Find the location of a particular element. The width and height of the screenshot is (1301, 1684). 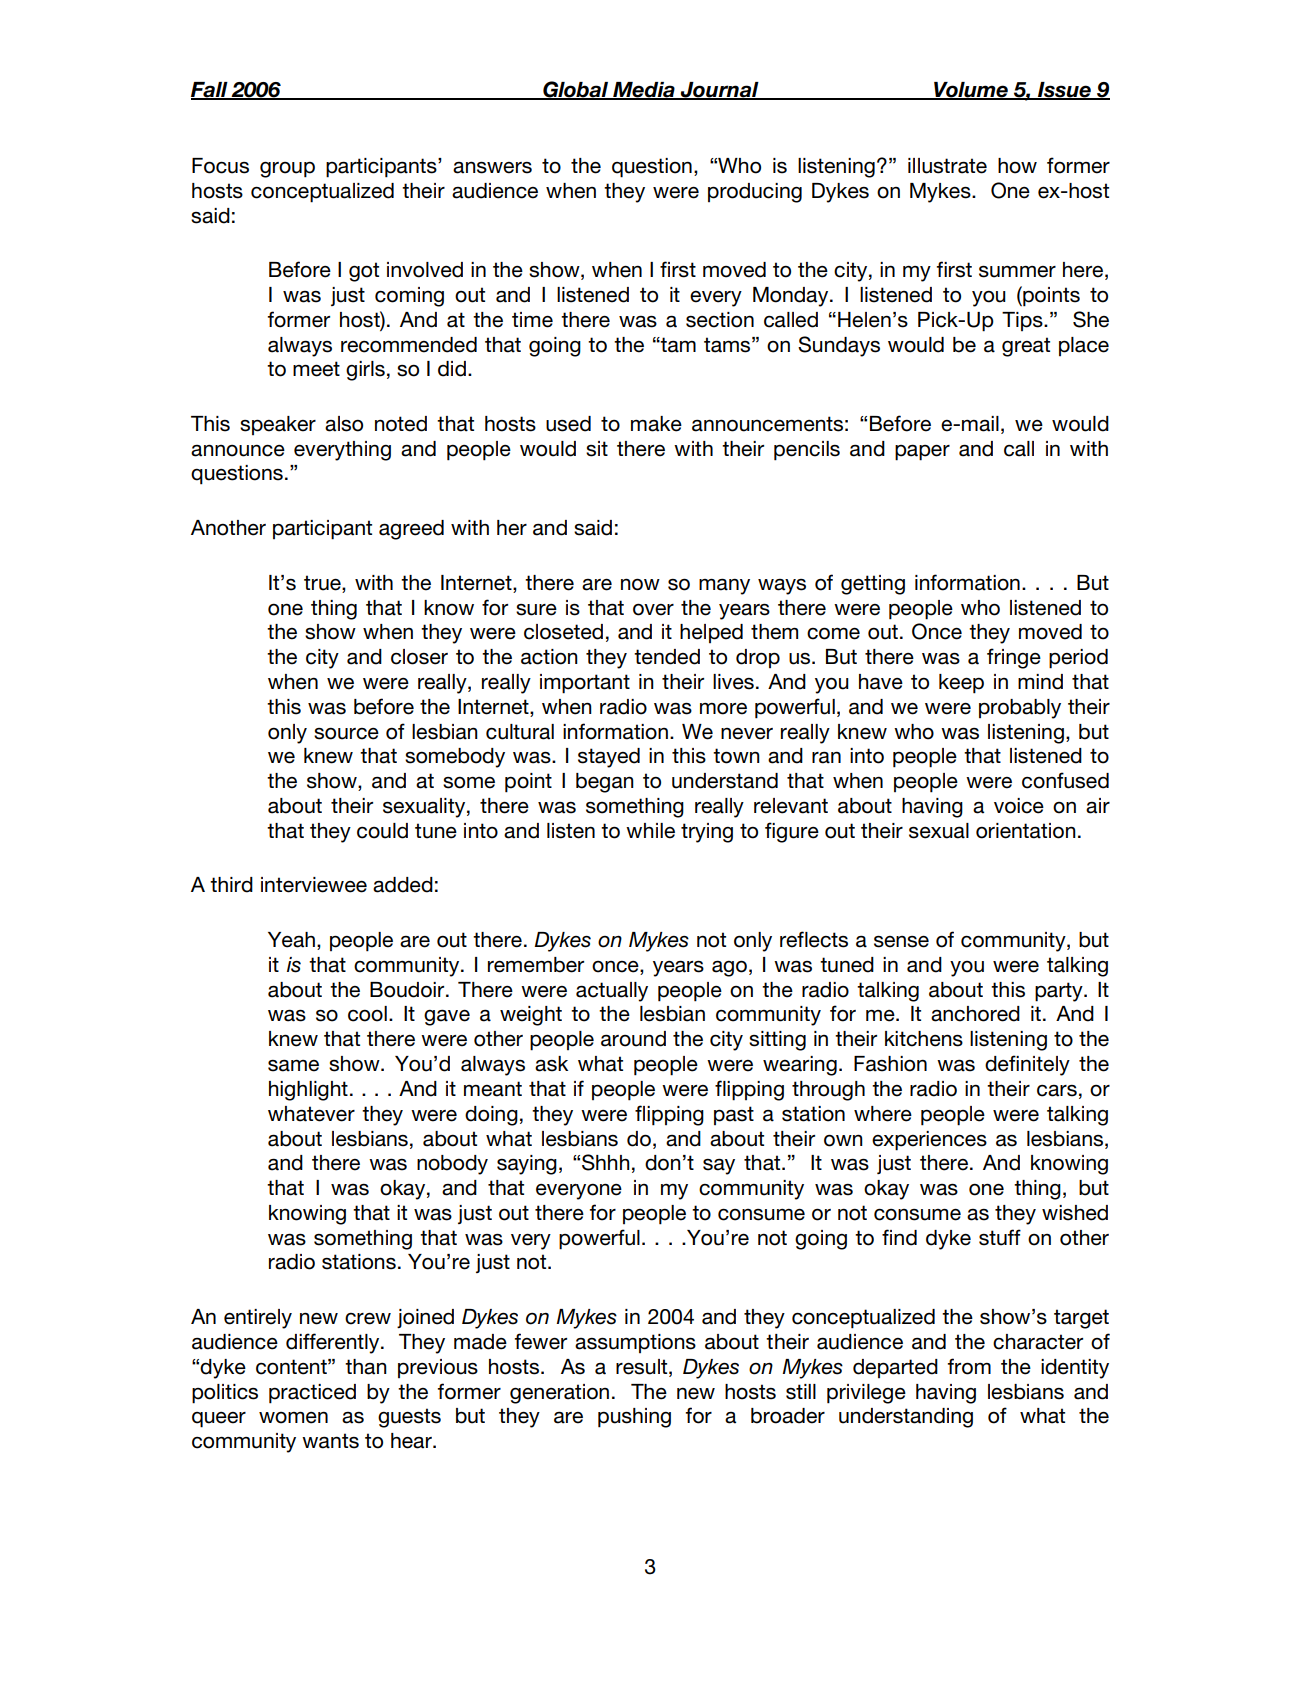

Media is located at coordinates (644, 91).
